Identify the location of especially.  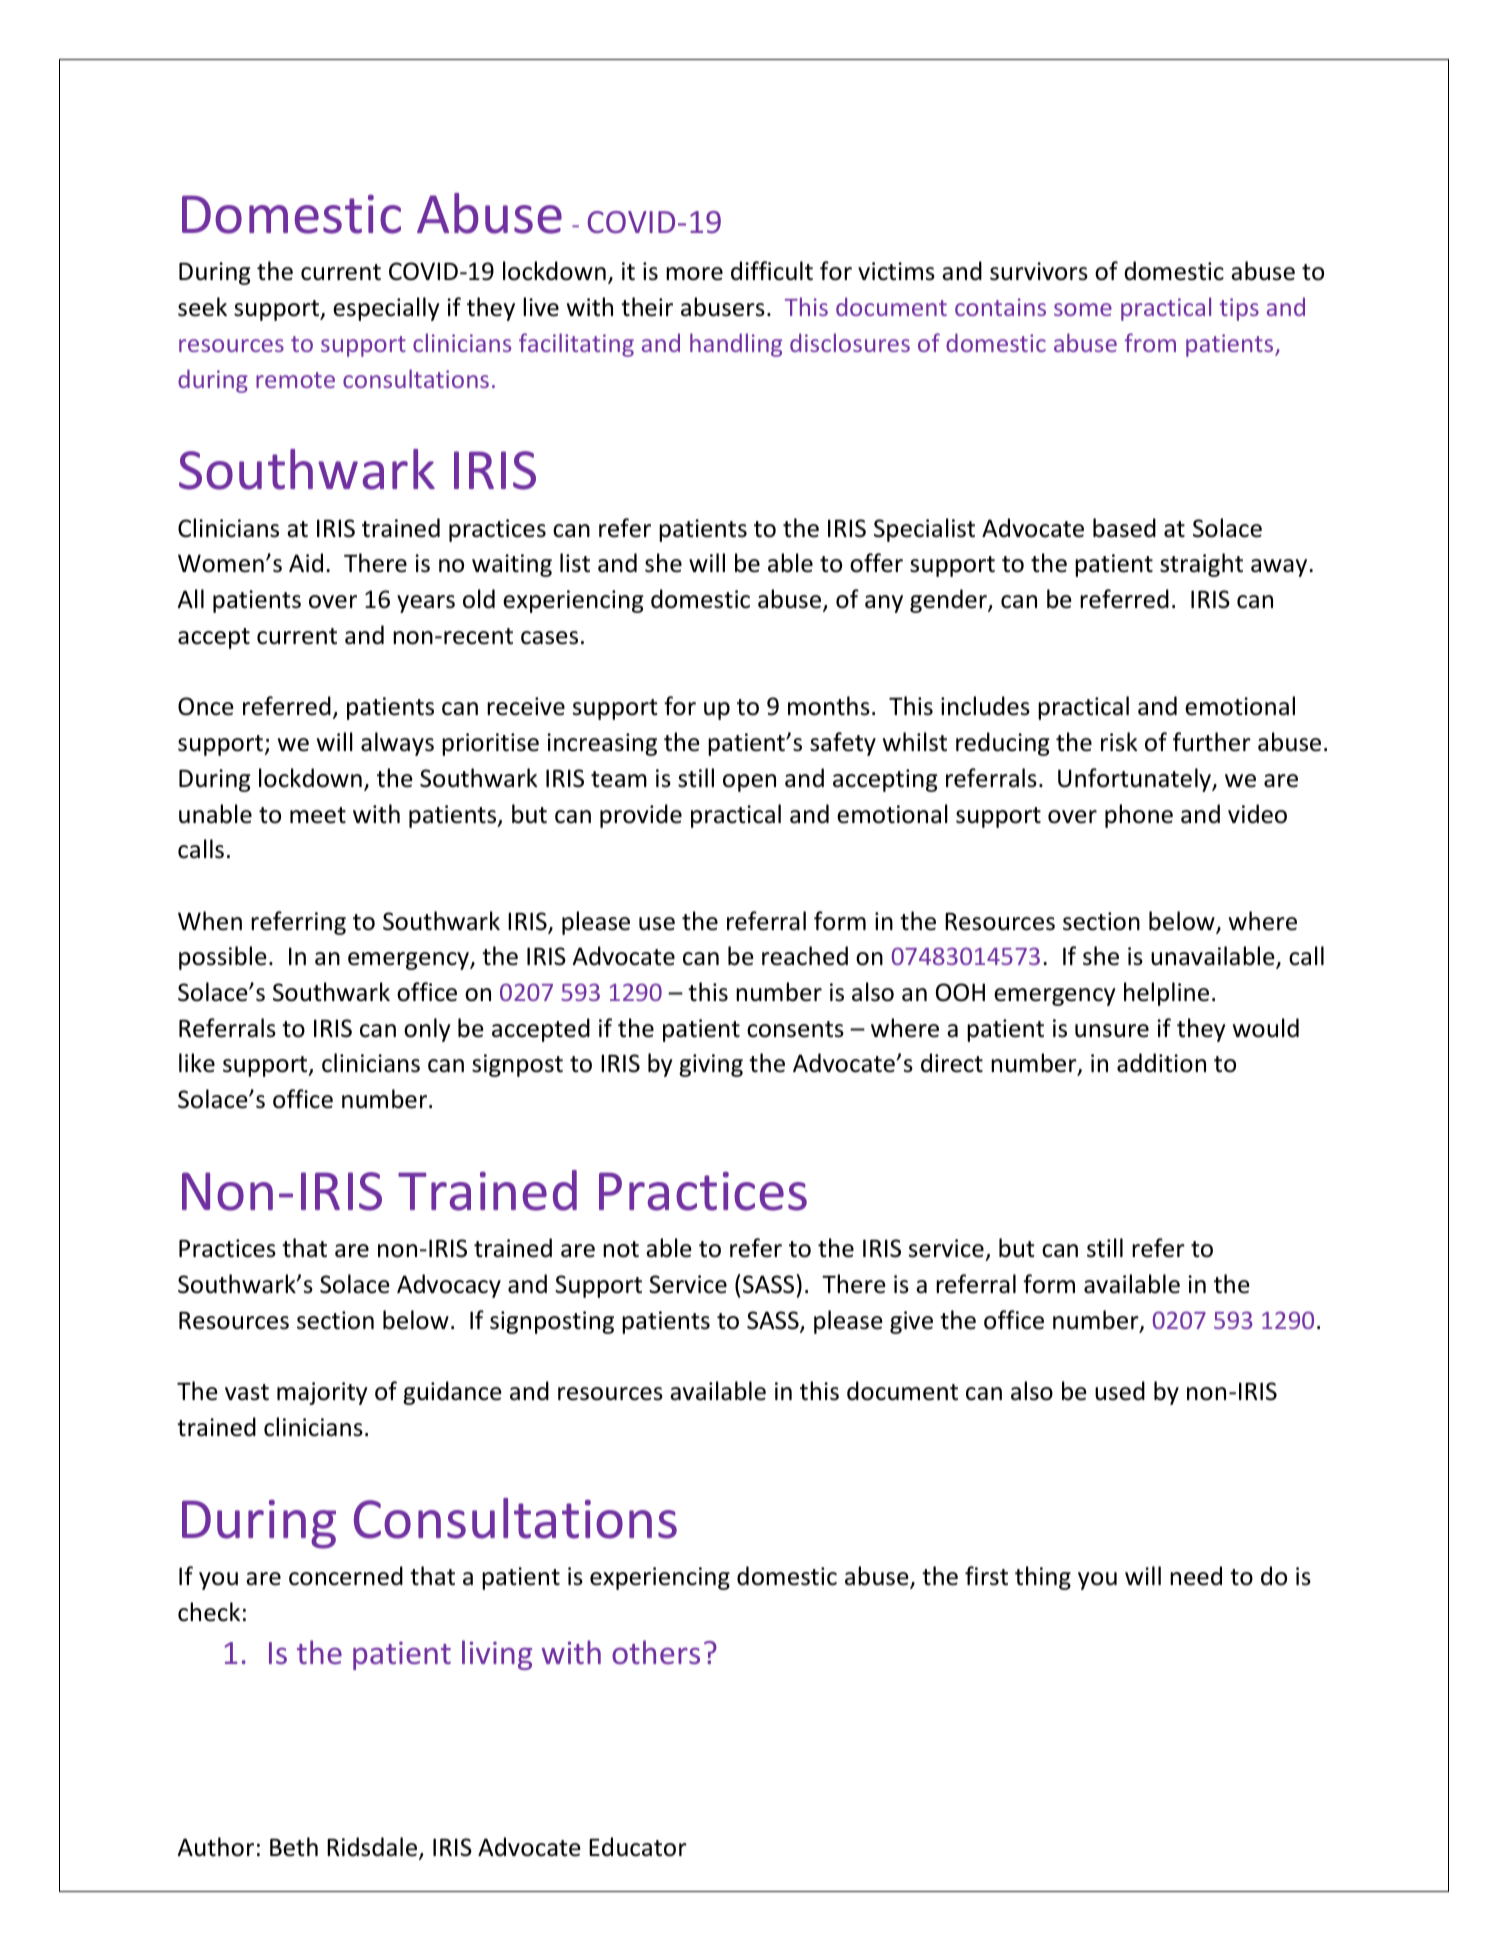
(386, 309).
